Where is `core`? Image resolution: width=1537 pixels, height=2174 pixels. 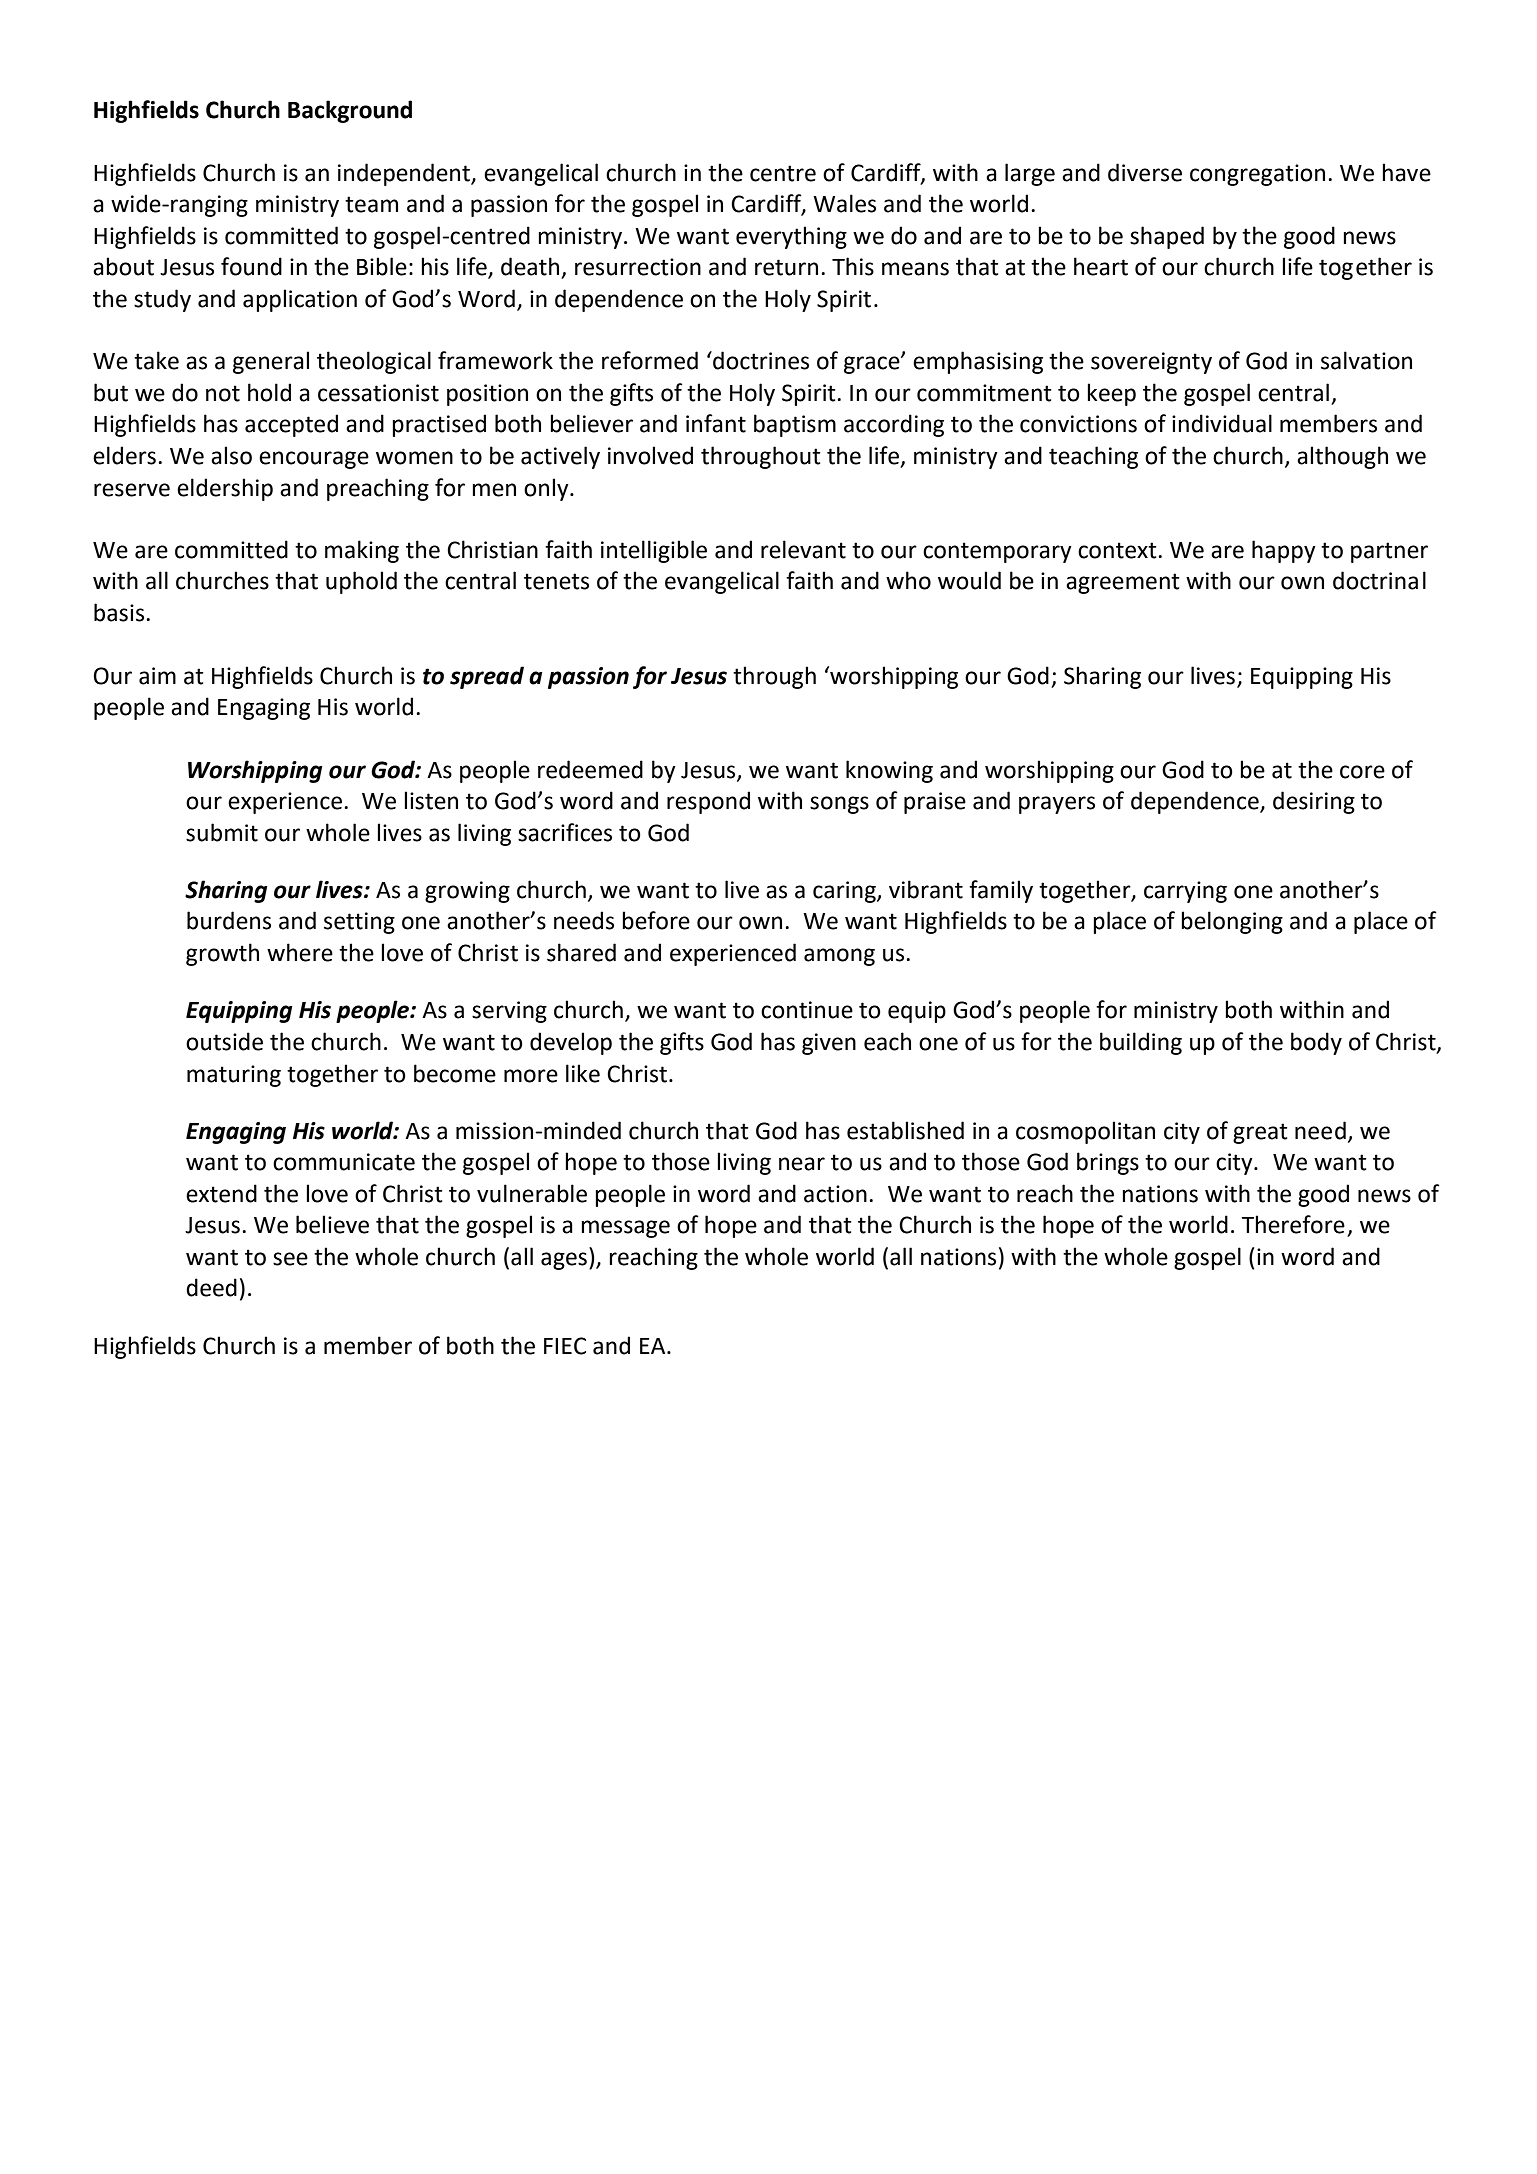 core is located at coordinates (1362, 772).
